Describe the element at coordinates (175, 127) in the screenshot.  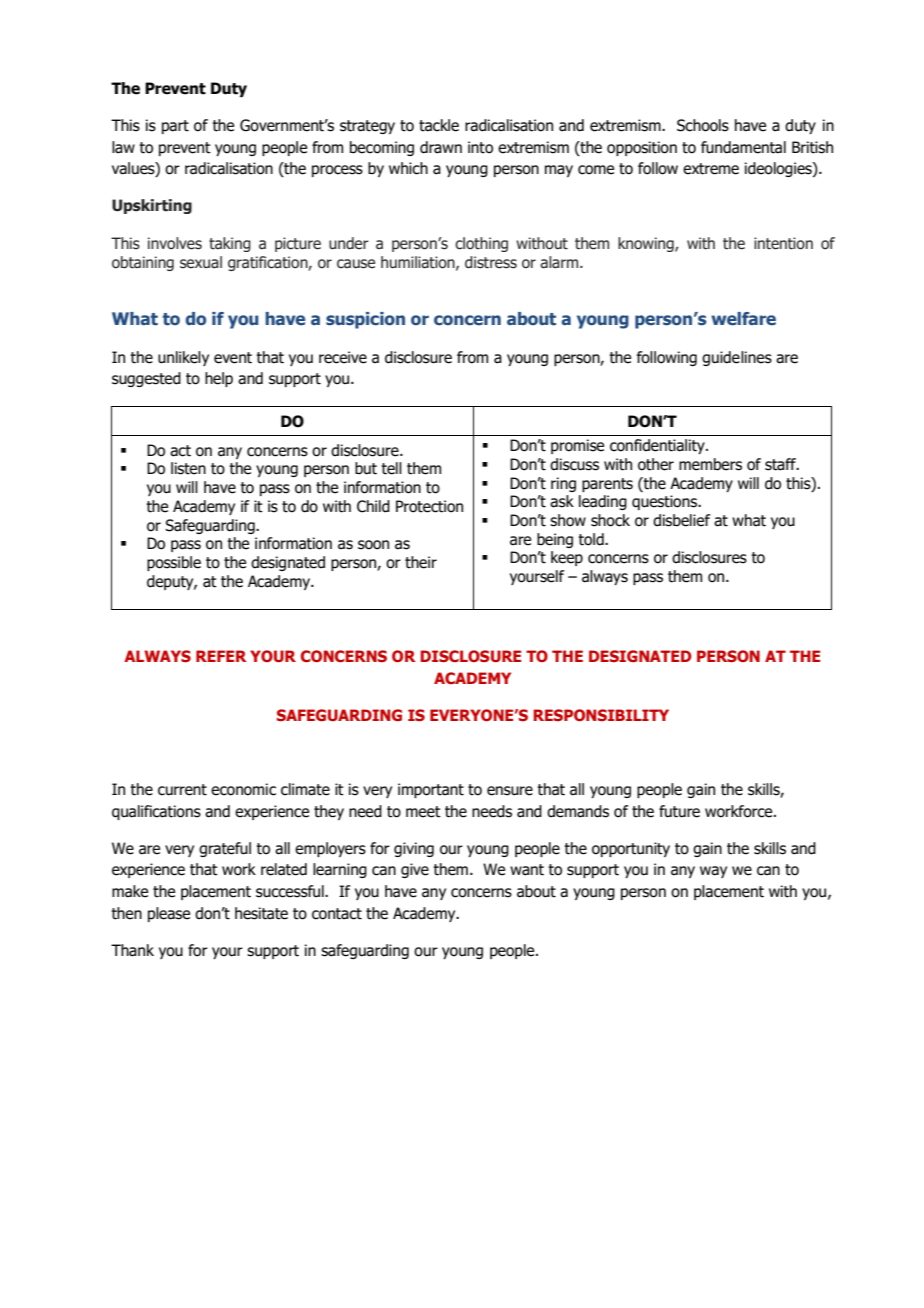
I see `part` at that location.
